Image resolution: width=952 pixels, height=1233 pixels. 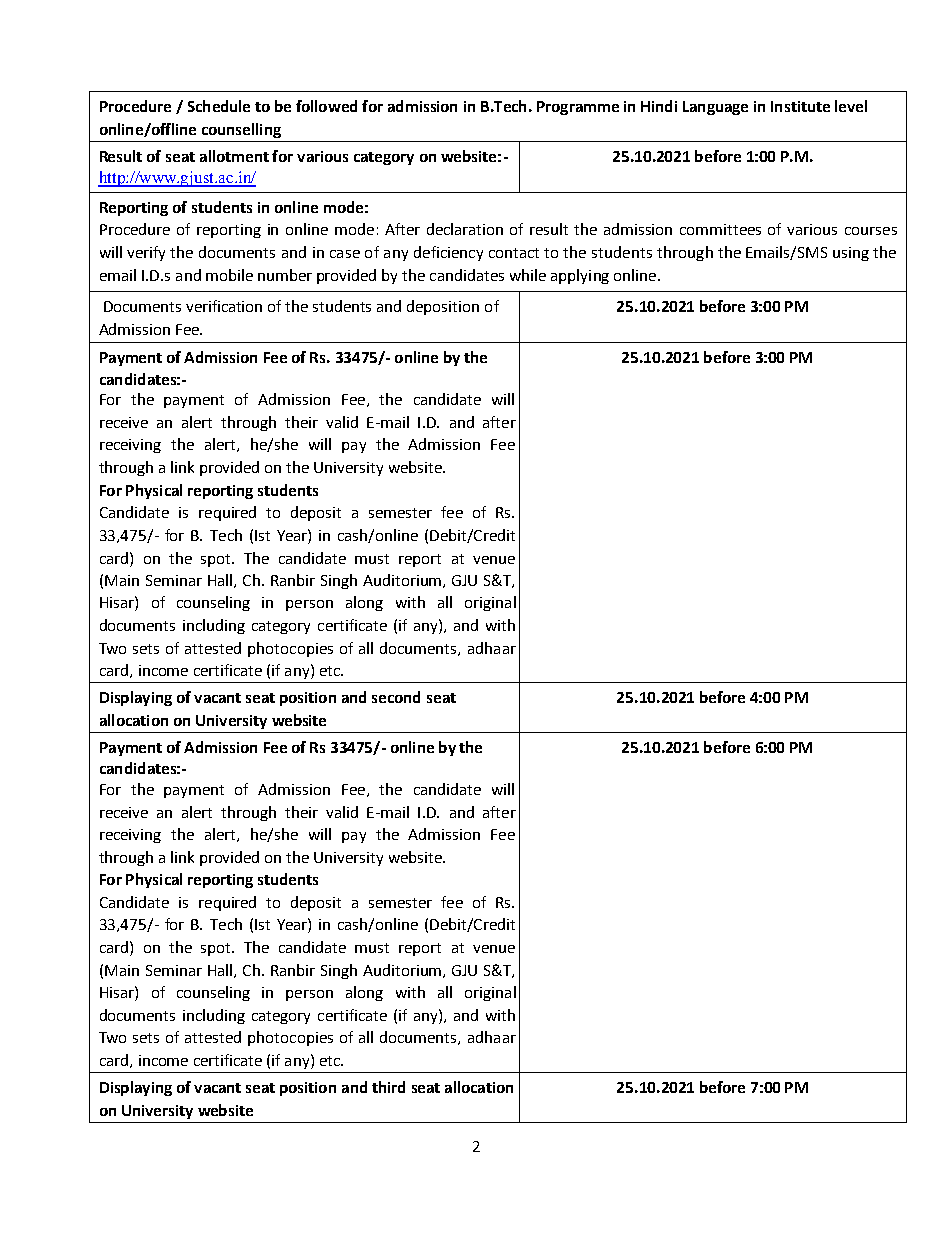 I want to click on second, so click(x=396, y=697).
